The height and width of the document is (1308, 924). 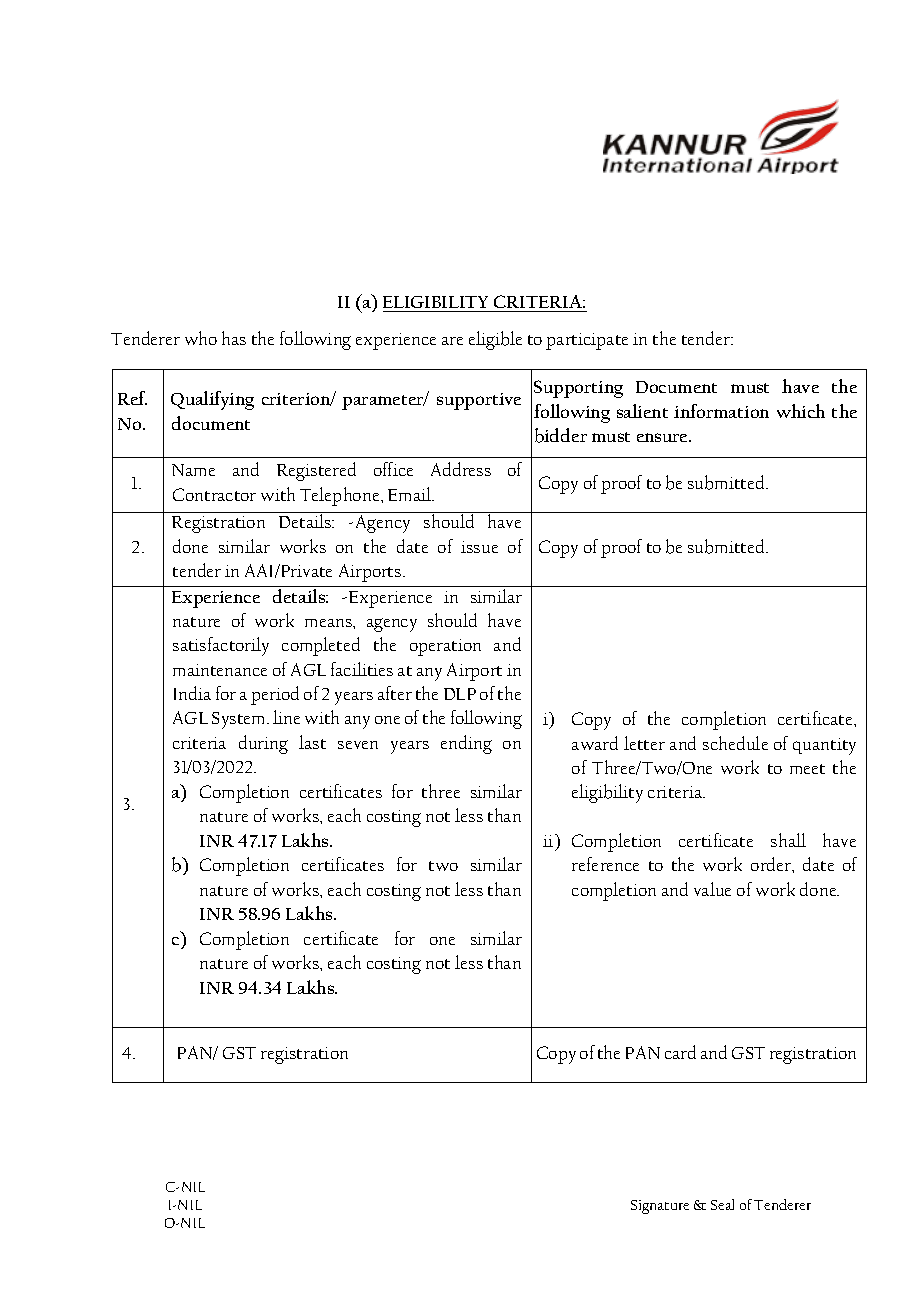 What do you see at coordinates (801, 411) in the document?
I see `which` at bounding box center [801, 411].
